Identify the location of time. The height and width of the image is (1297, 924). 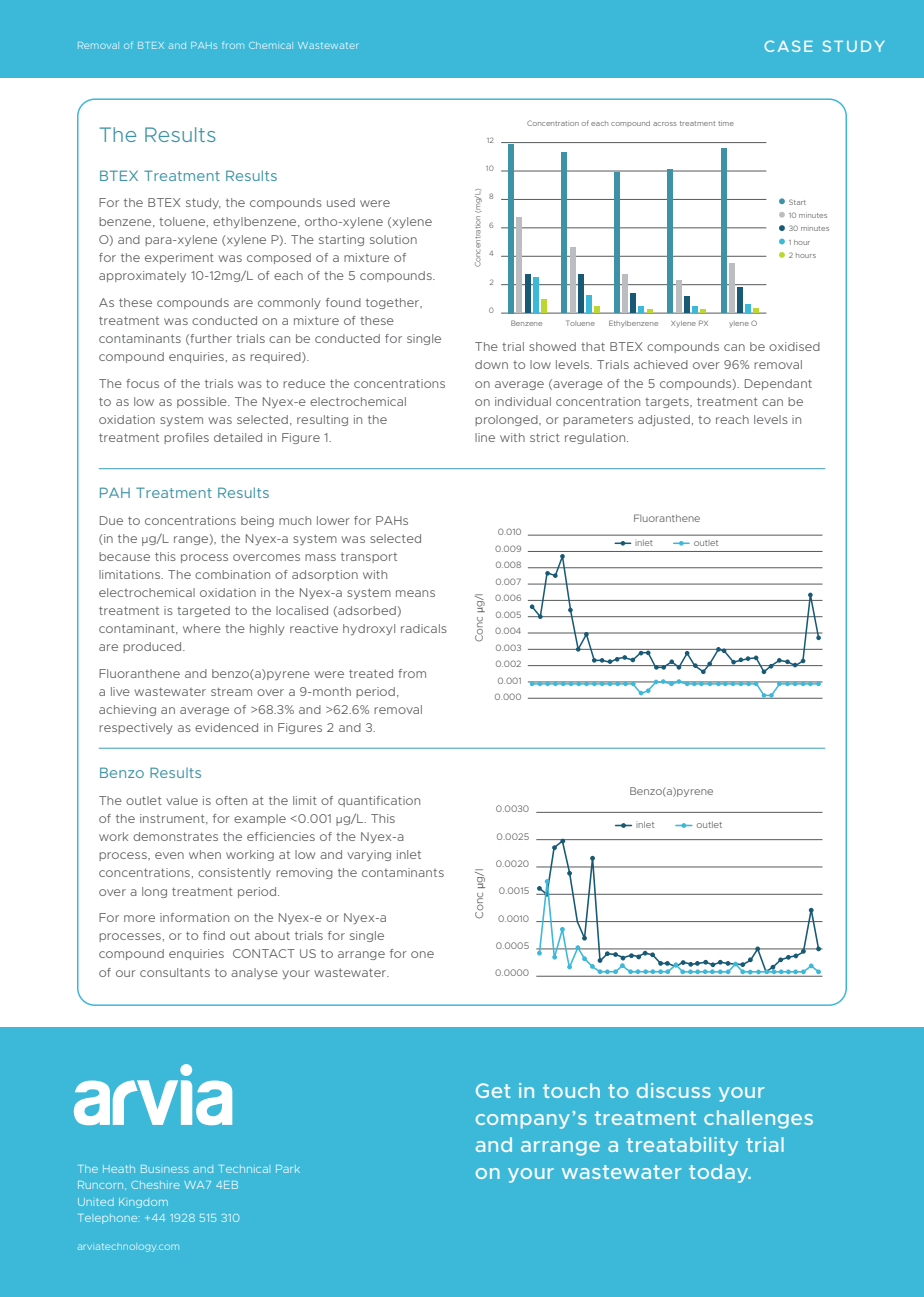
(726, 123).
